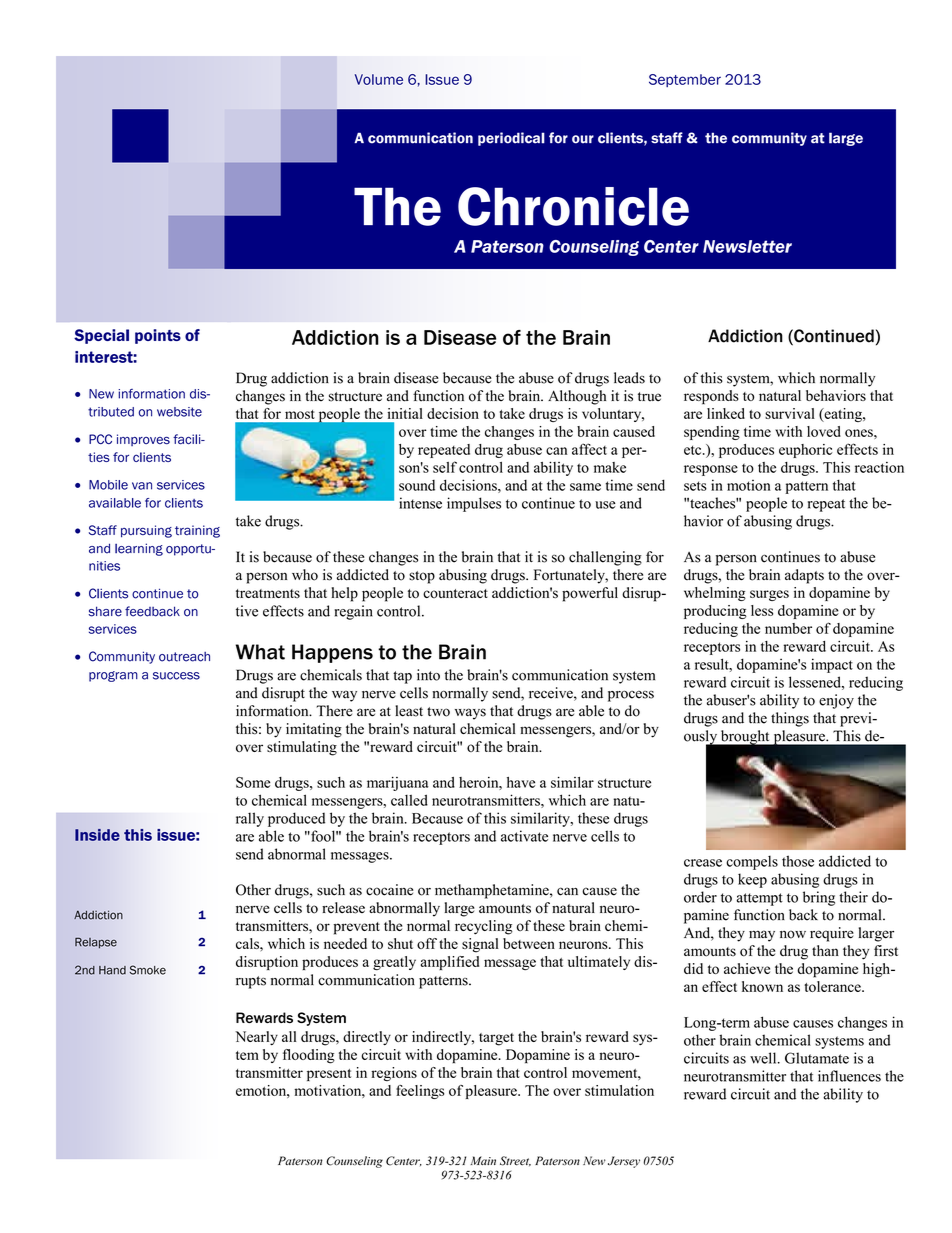 Image resolution: width=952 pixels, height=1233 pixels. I want to click on number, so click(788, 628).
